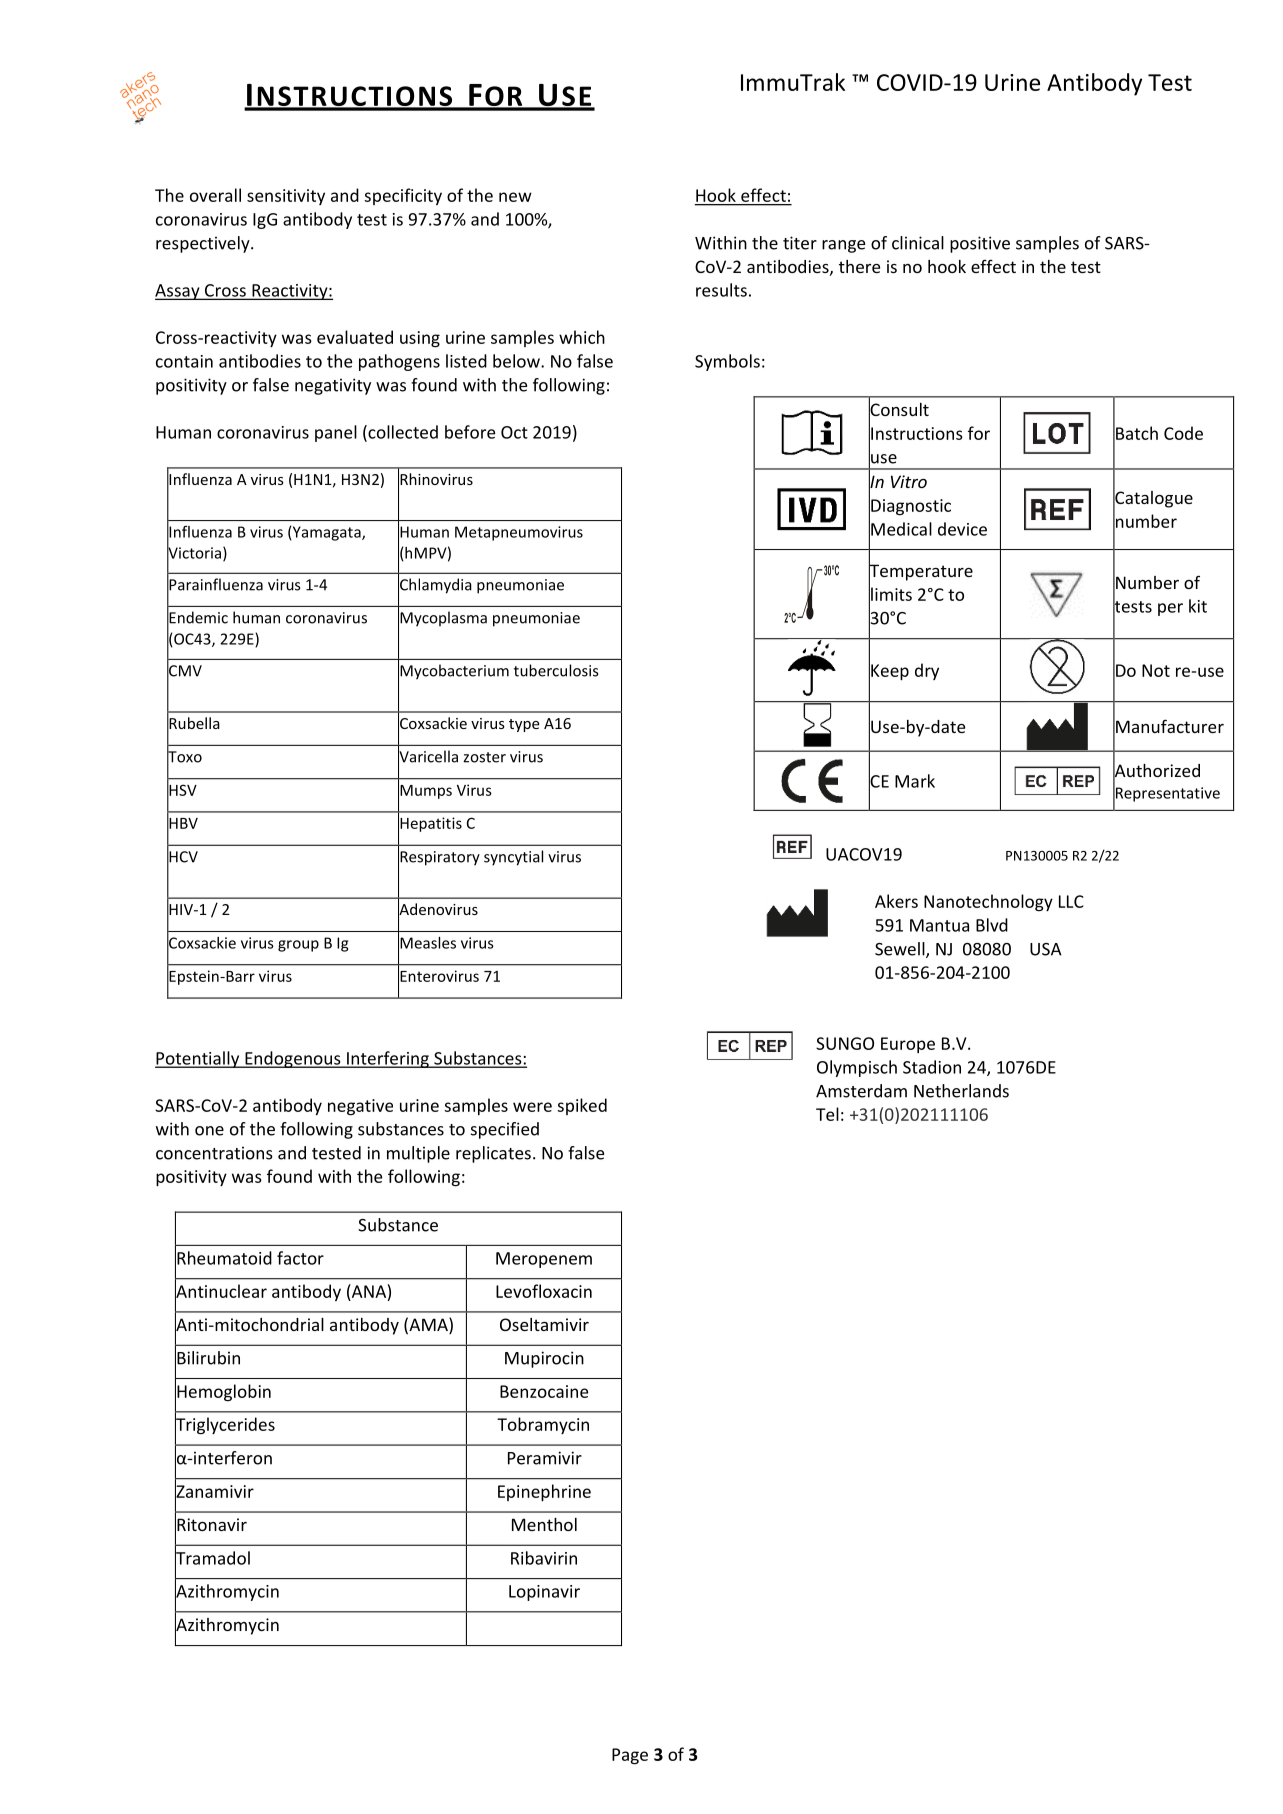 This screenshot has height=1814, width=1283. I want to click on kit, so click(1198, 606).
